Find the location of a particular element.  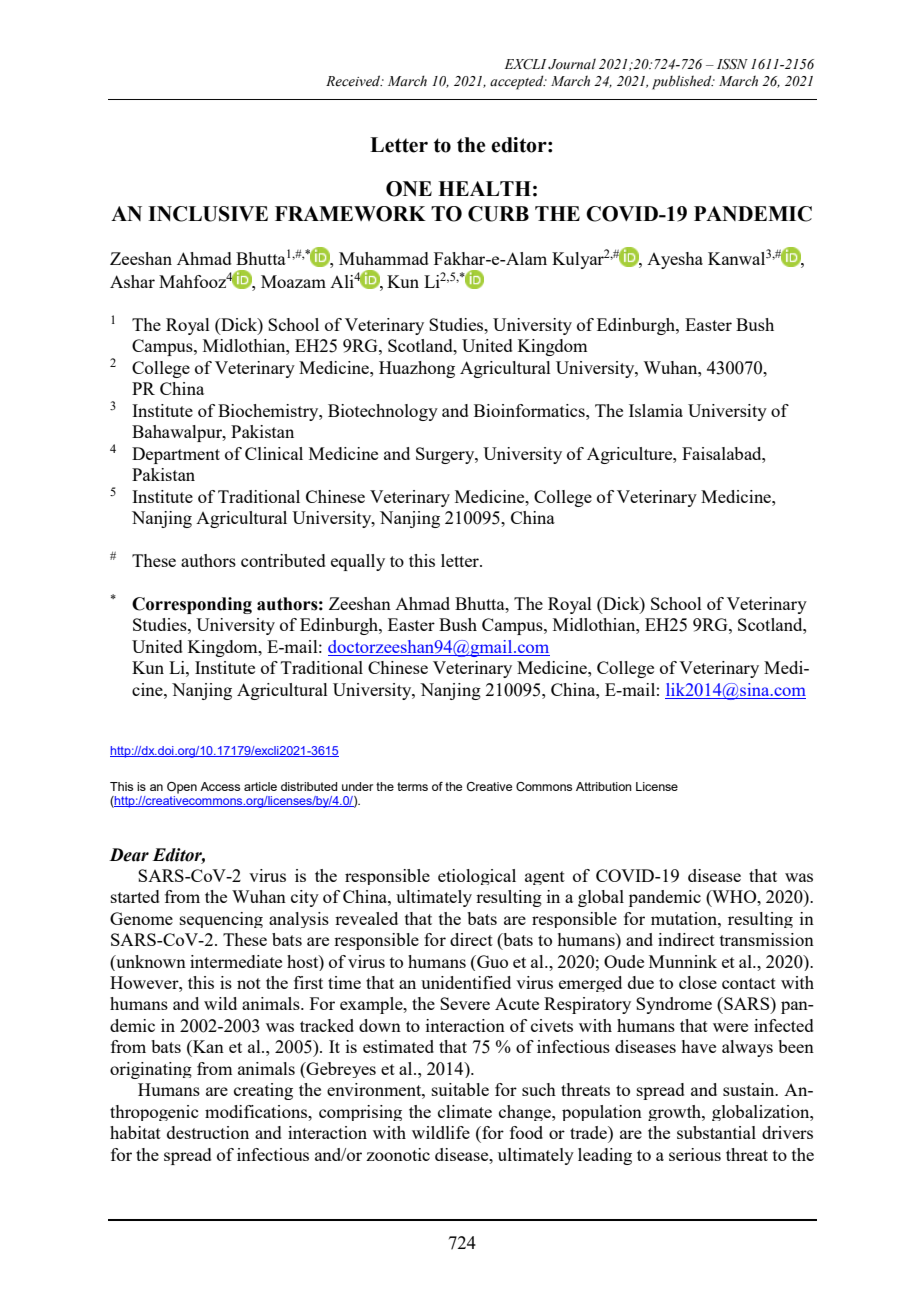

published is located at coordinates (683, 82).
